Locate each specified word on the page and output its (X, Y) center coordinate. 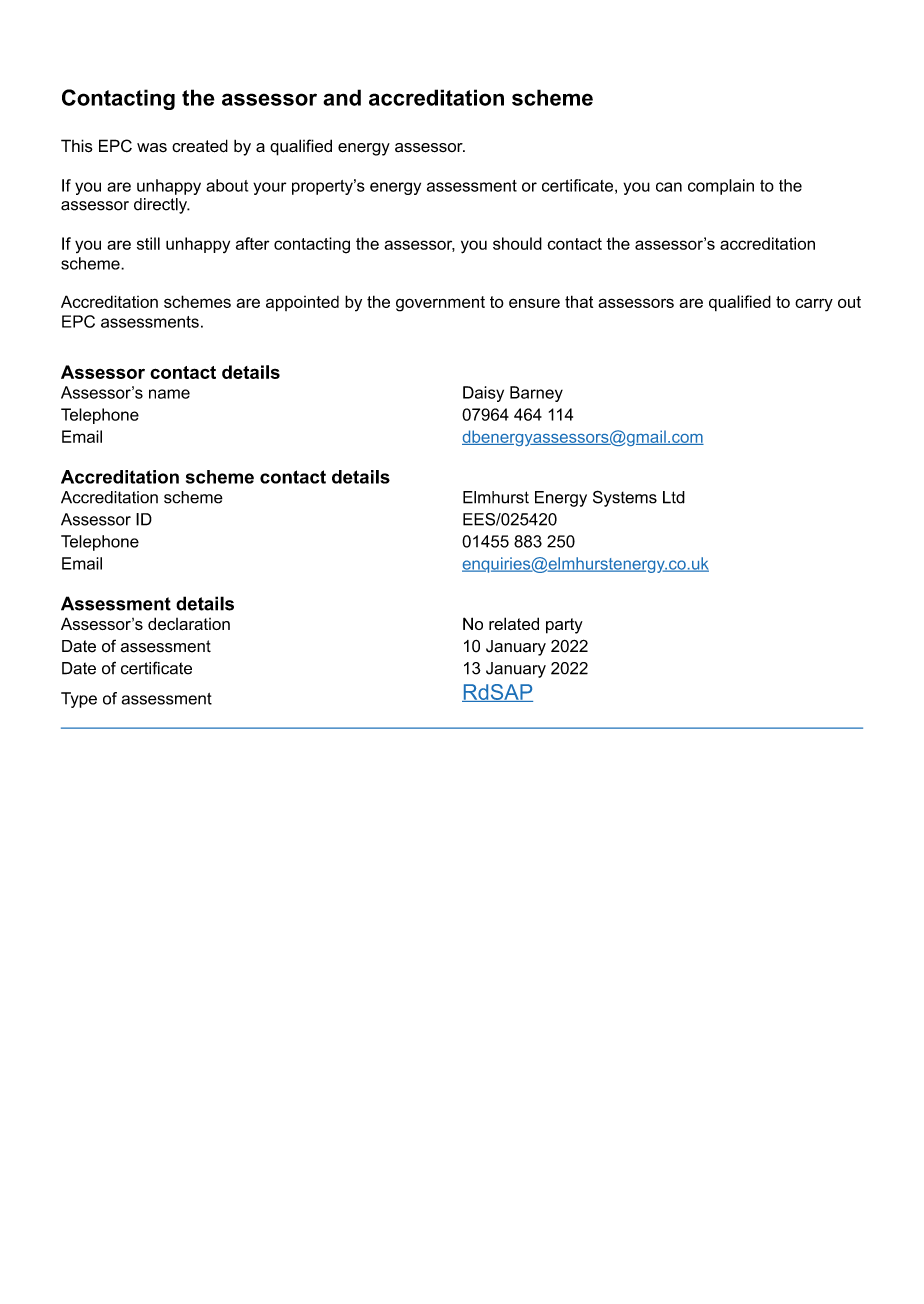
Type (79, 700)
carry (814, 305)
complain (721, 187)
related (514, 623)
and (342, 97)
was (152, 147)
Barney (536, 394)
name (169, 394)
